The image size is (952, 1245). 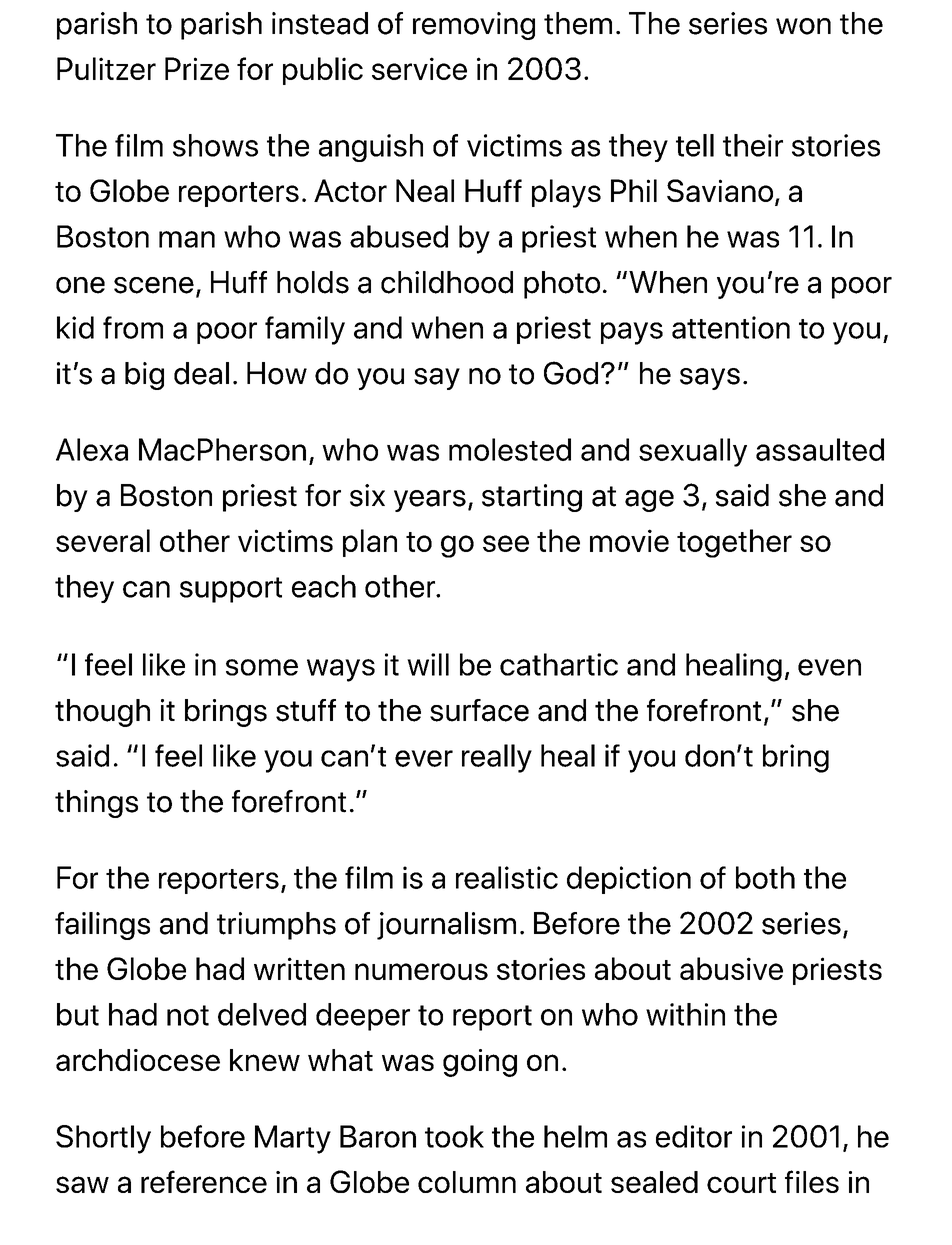 I want to click on together, so click(x=734, y=543).
